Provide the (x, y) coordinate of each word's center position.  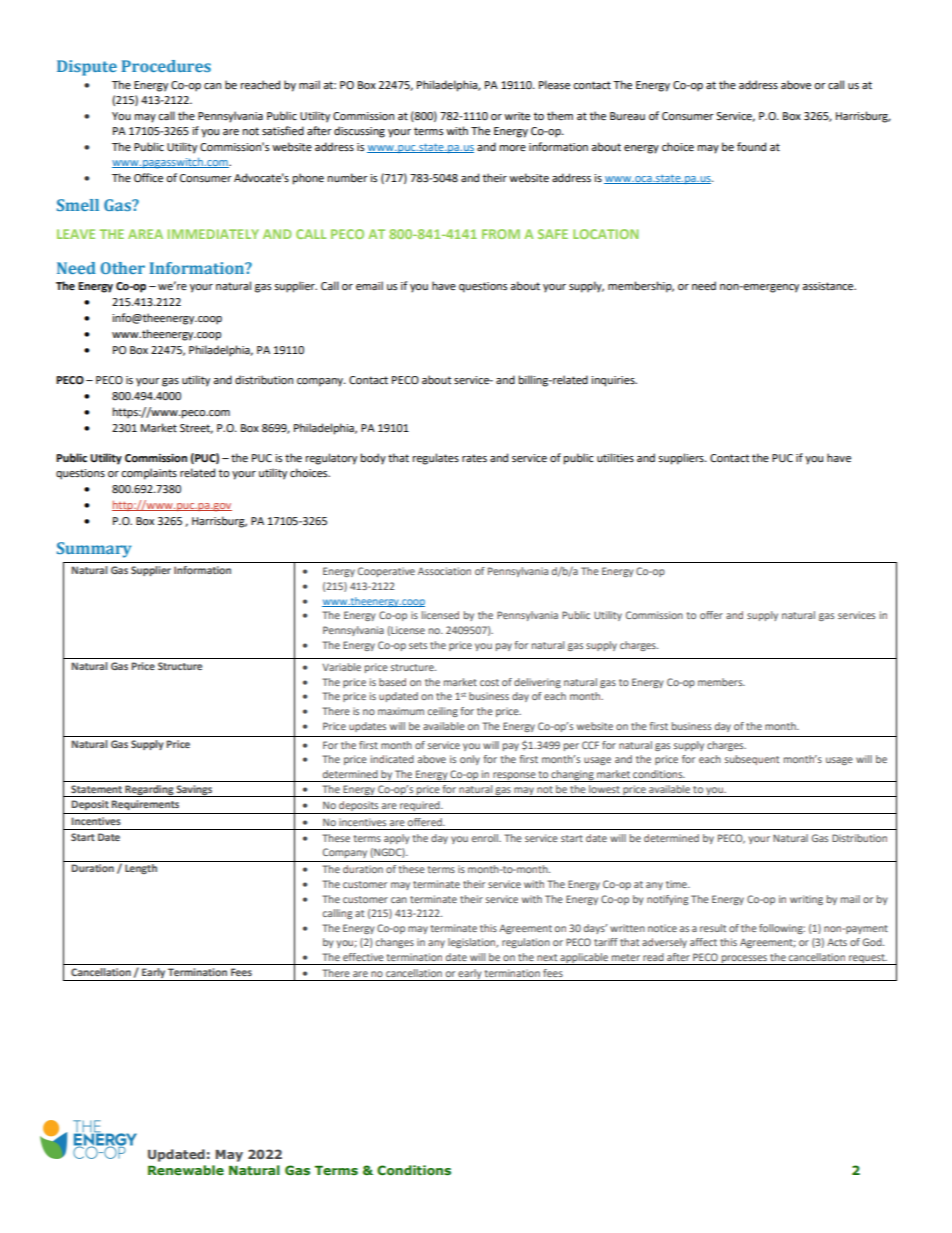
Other (122, 268)
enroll (486, 838)
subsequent (752, 760)
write (517, 116)
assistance (829, 286)
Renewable (186, 1170)
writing (806, 900)
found (751, 146)
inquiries (614, 381)
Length (141, 869)
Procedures (166, 66)
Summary (94, 550)
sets (418, 645)
